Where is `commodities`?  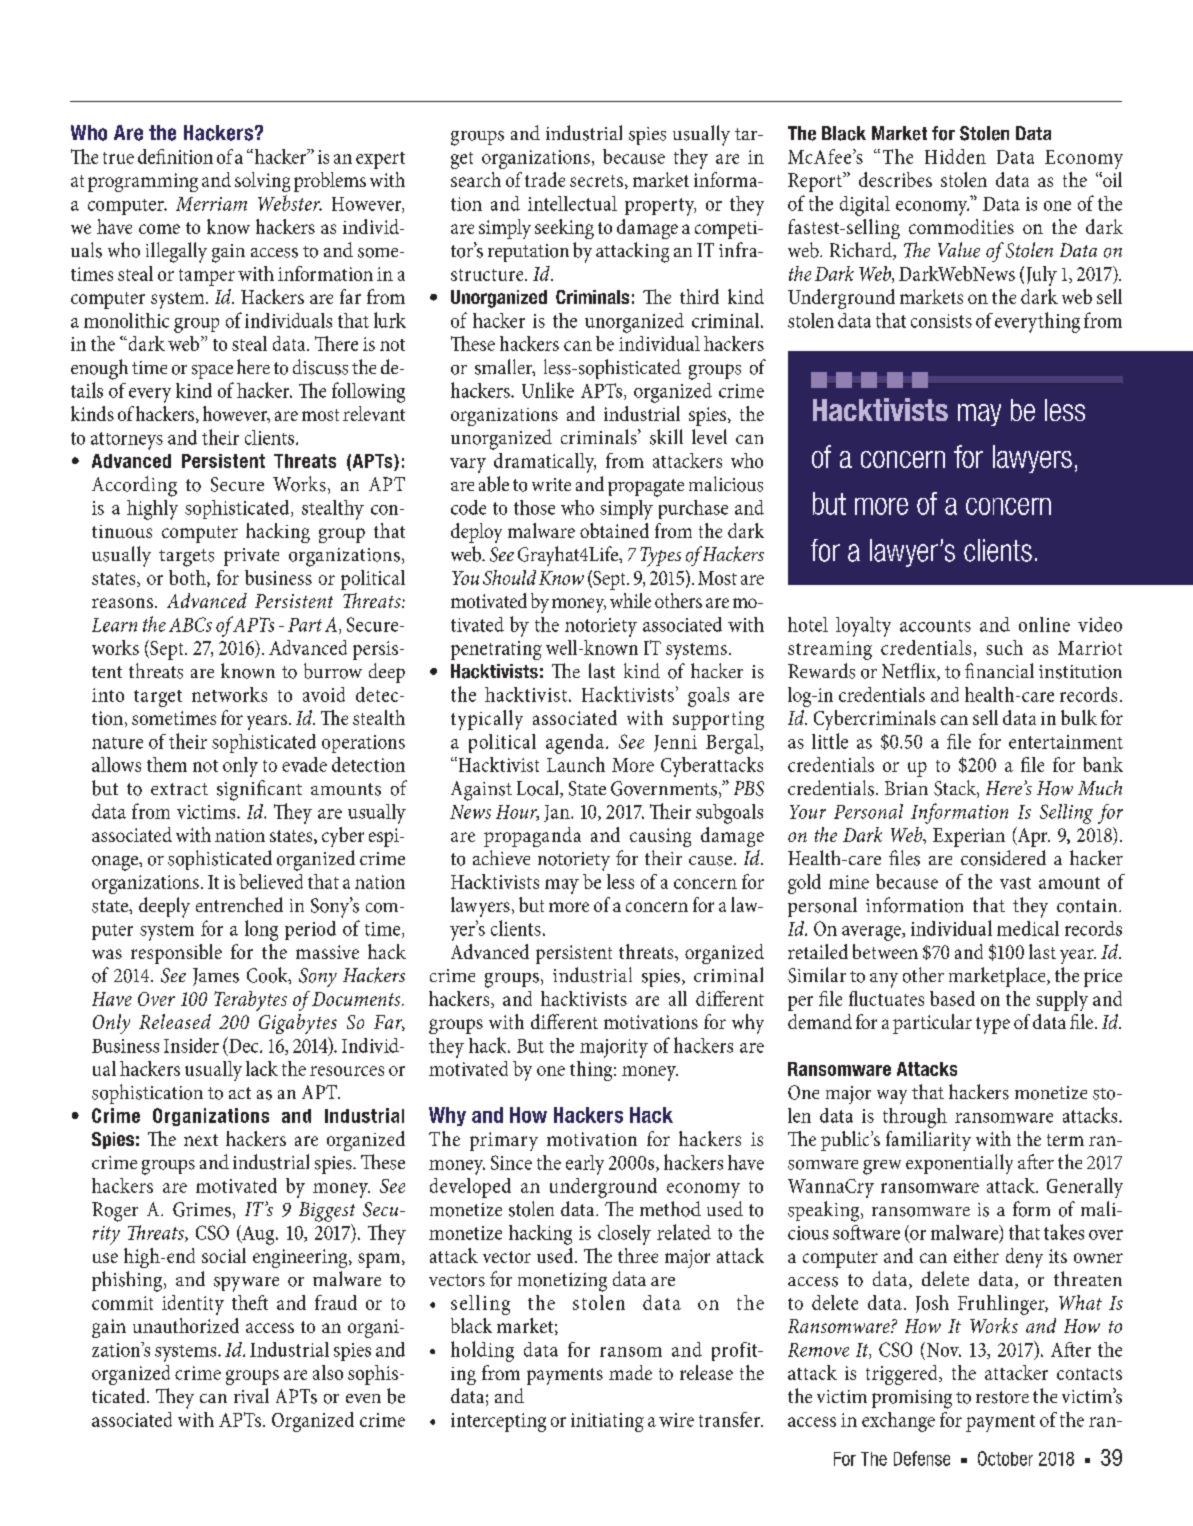 commodities is located at coordinates (961, 226).
